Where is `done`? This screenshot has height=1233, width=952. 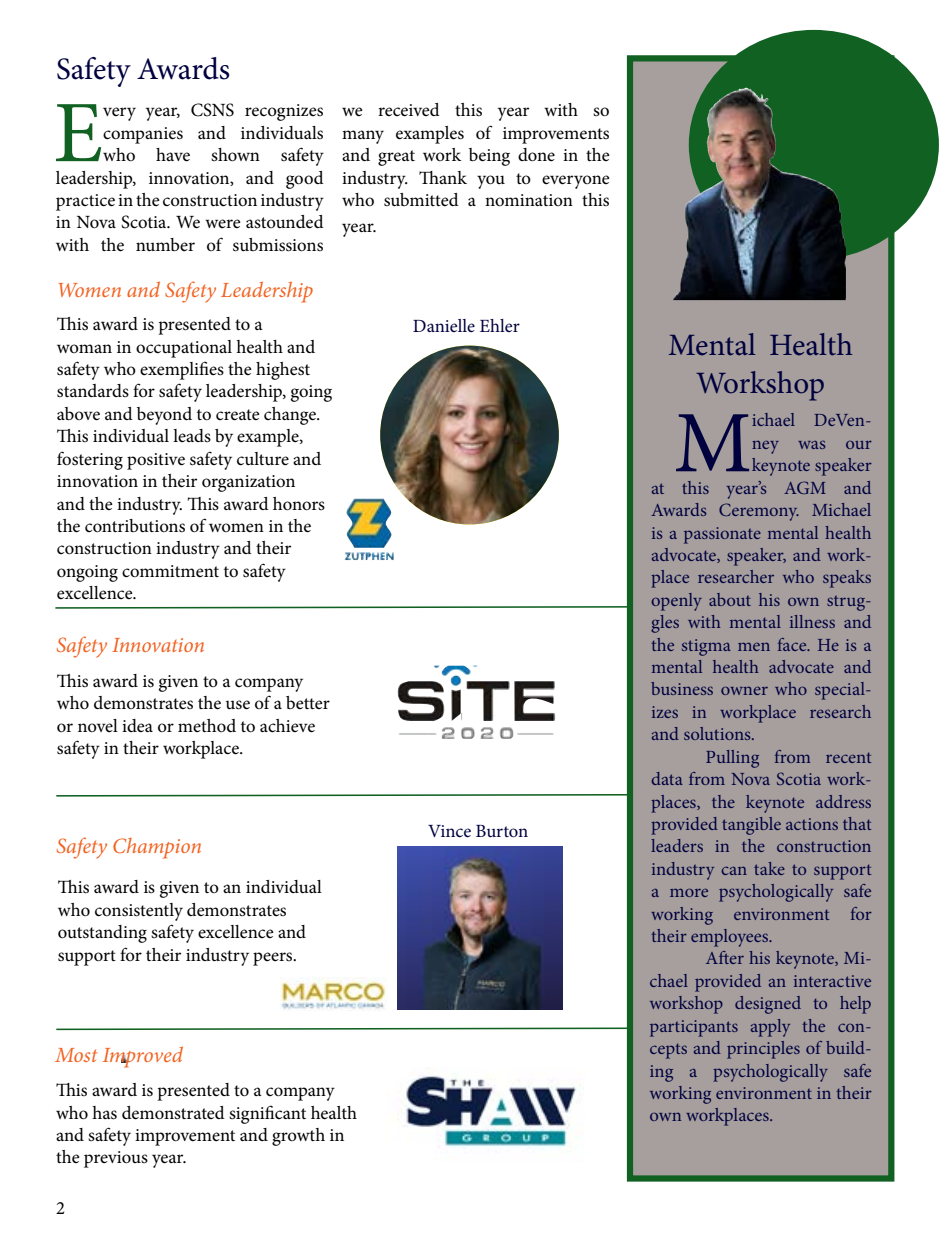 done is located at coordinates (536, 155).
